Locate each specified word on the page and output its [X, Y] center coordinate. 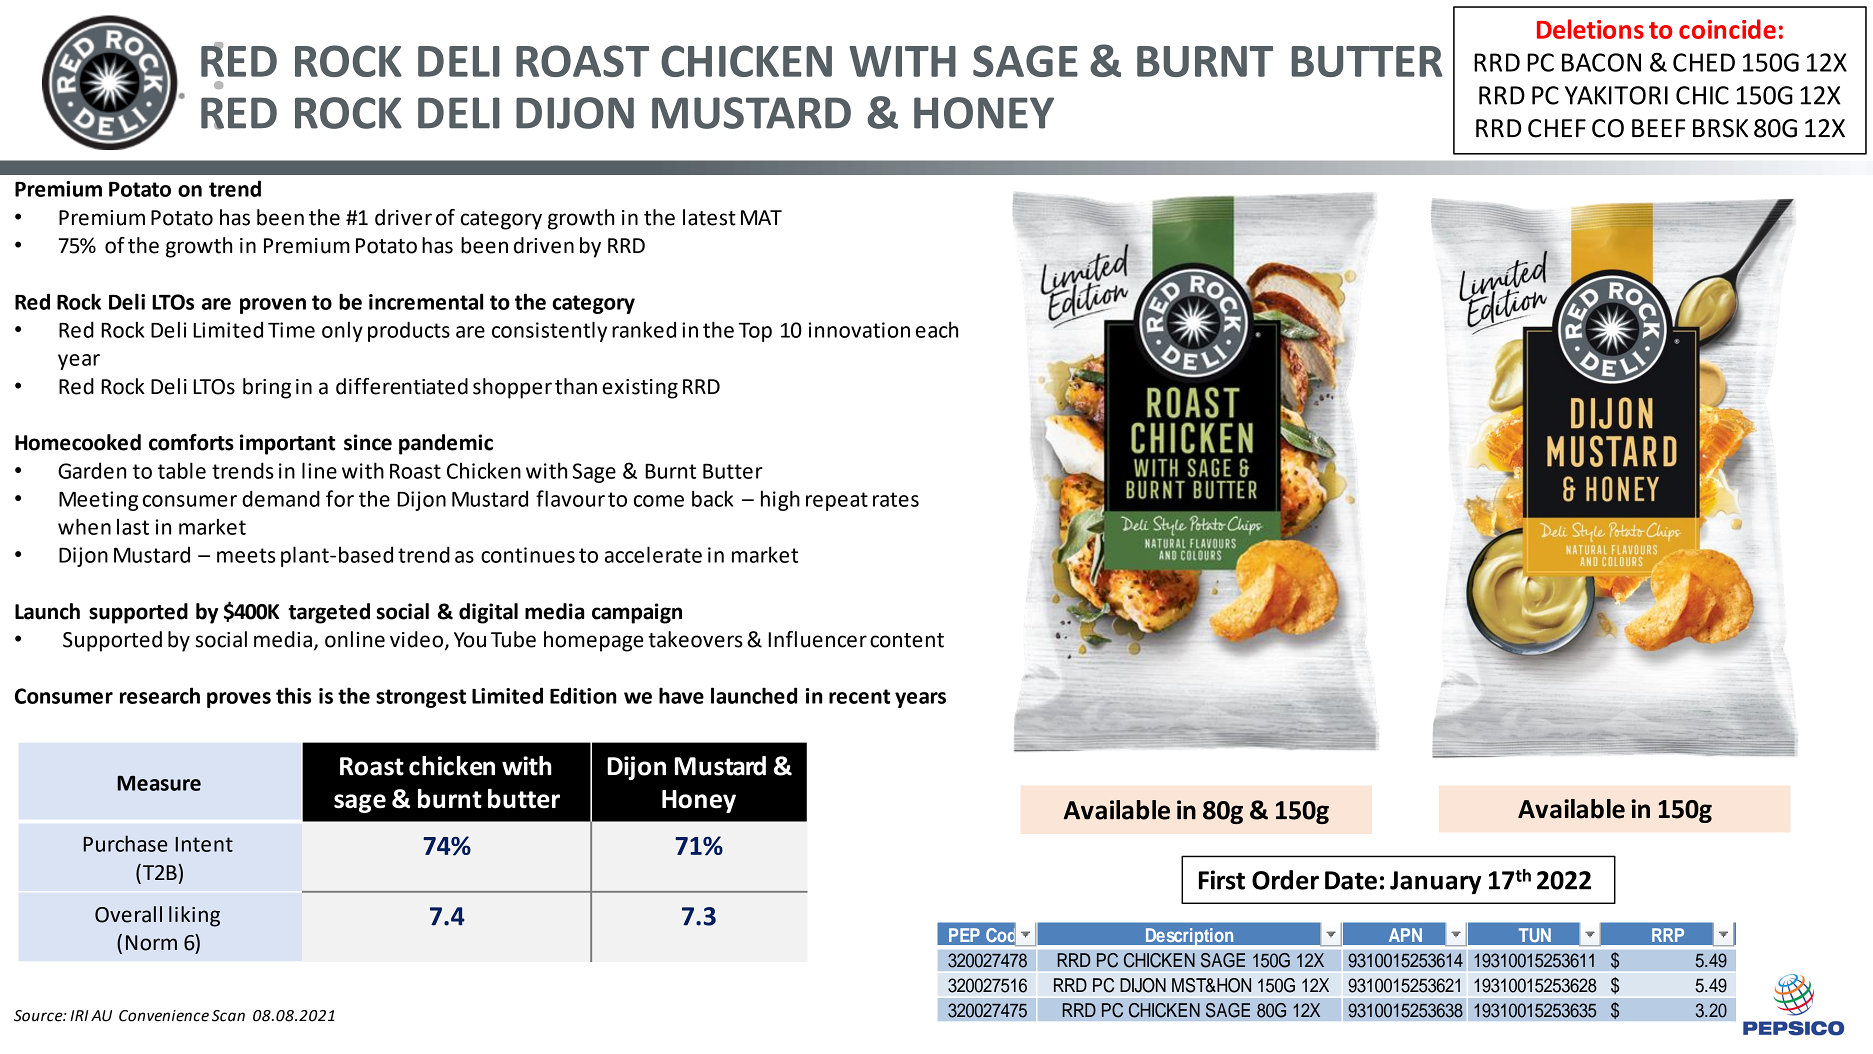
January [1436, 882]
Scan [228, 1016]
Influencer [817, 639]
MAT [761, 217]
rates [896, 499]
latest [709, 217]
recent [859, 696]
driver [403, 217]
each [937, 329]
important [287, 444]
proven [273, 306]
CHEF [1557, 128]
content [907, 640]
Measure [159, 783]
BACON [1601, 62]
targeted [329, 613]
